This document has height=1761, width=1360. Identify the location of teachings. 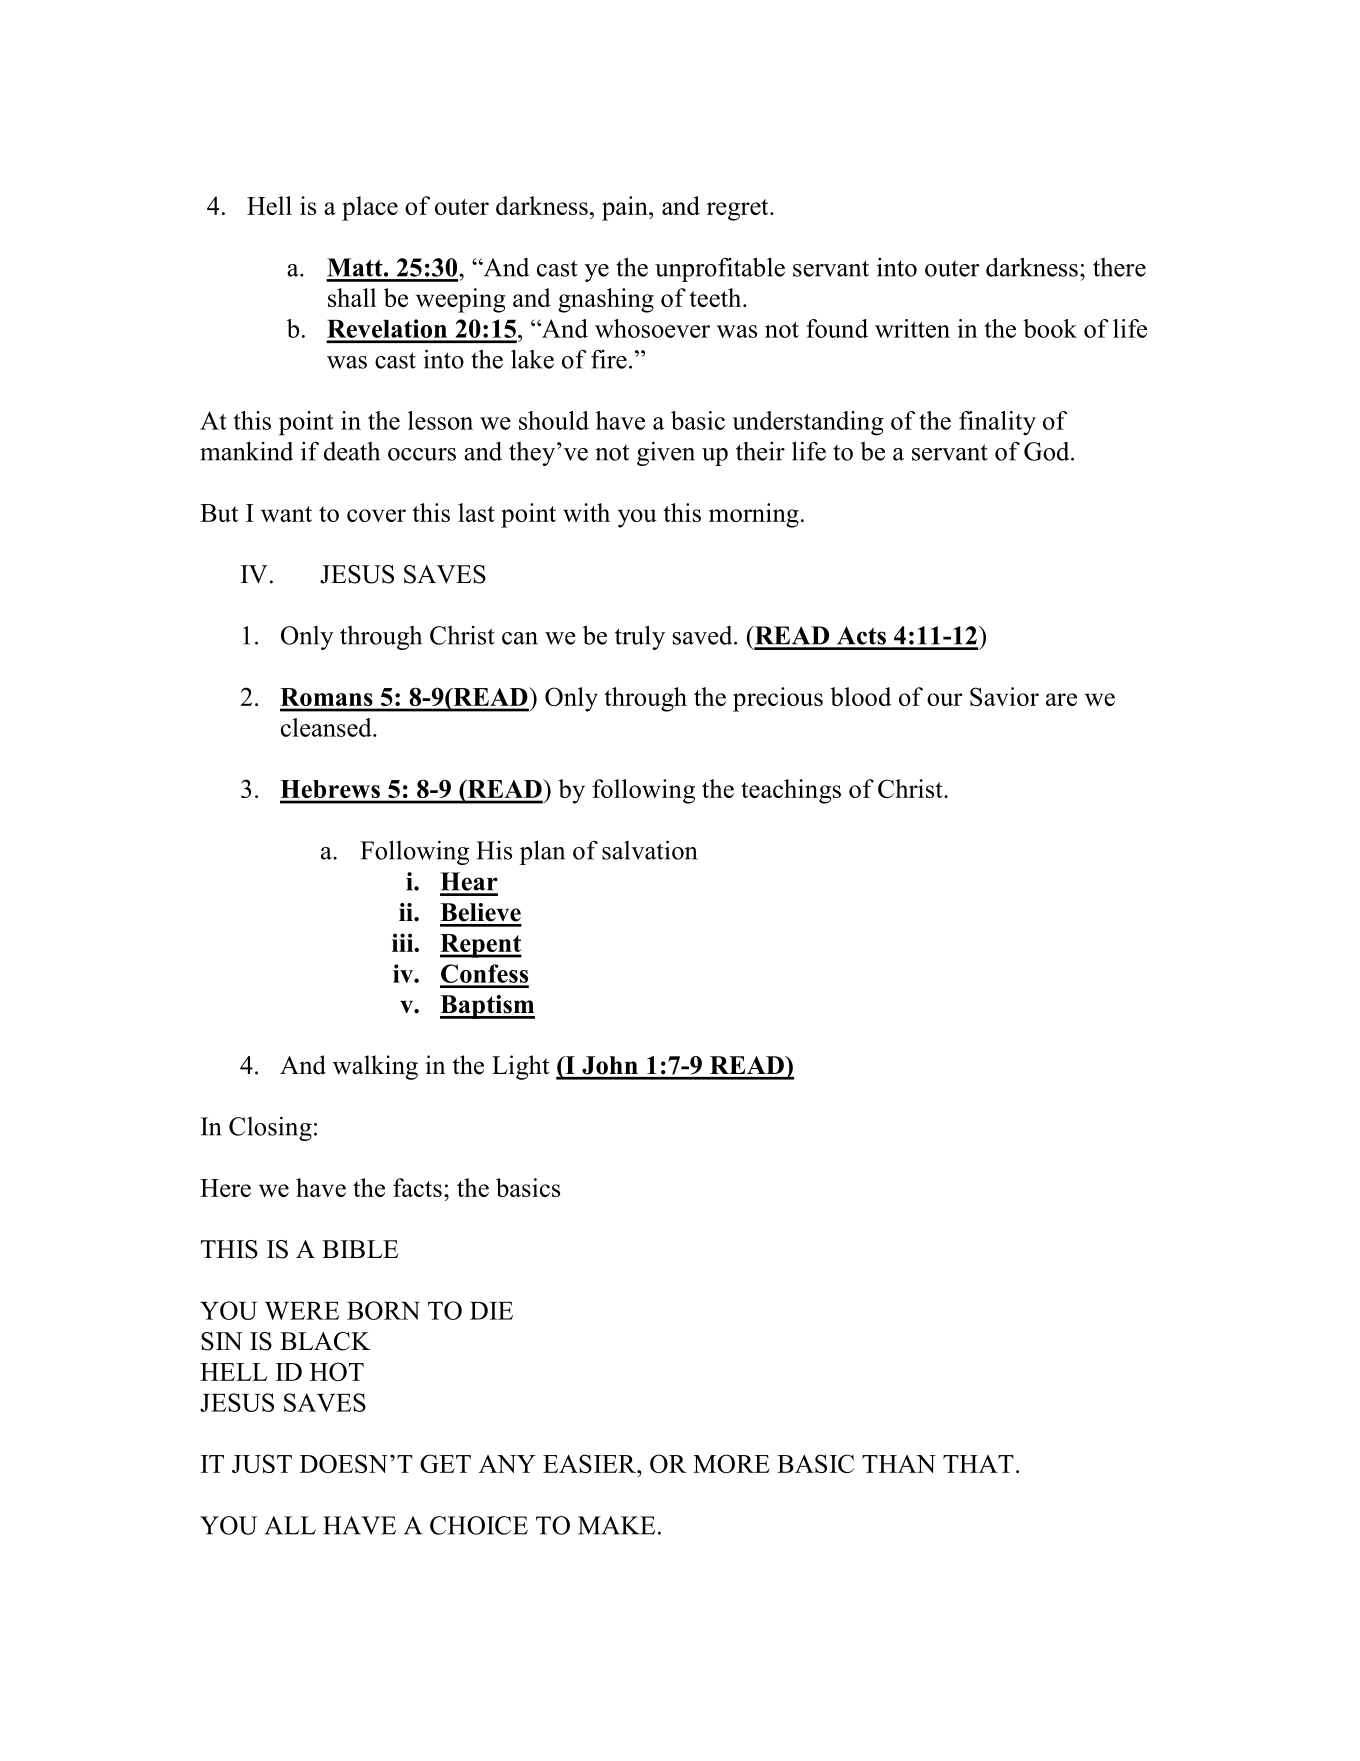
(791, 791).
